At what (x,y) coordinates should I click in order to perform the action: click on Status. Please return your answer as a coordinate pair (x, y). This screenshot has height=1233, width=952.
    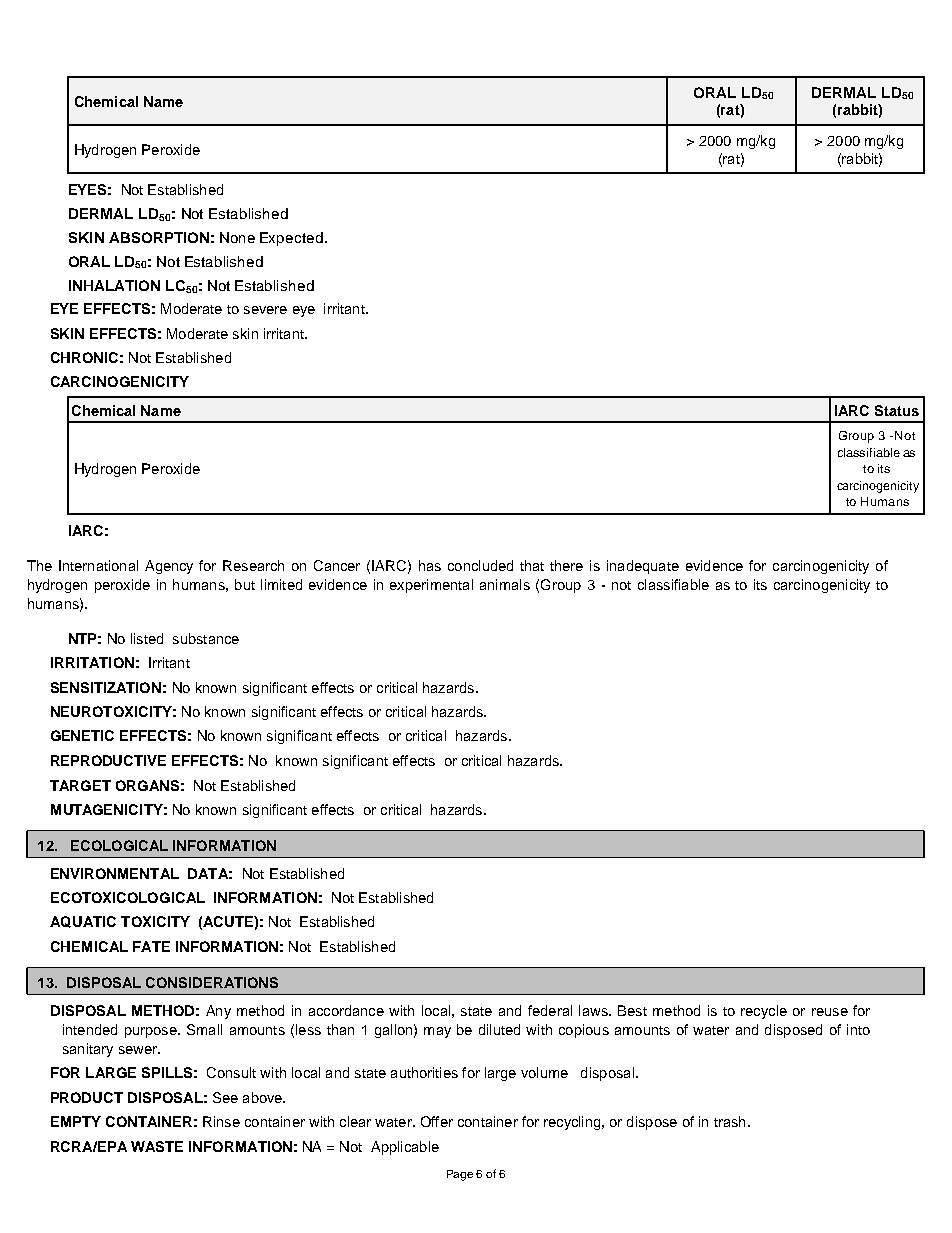
    Looking at the image, I should click on (897, 410).
